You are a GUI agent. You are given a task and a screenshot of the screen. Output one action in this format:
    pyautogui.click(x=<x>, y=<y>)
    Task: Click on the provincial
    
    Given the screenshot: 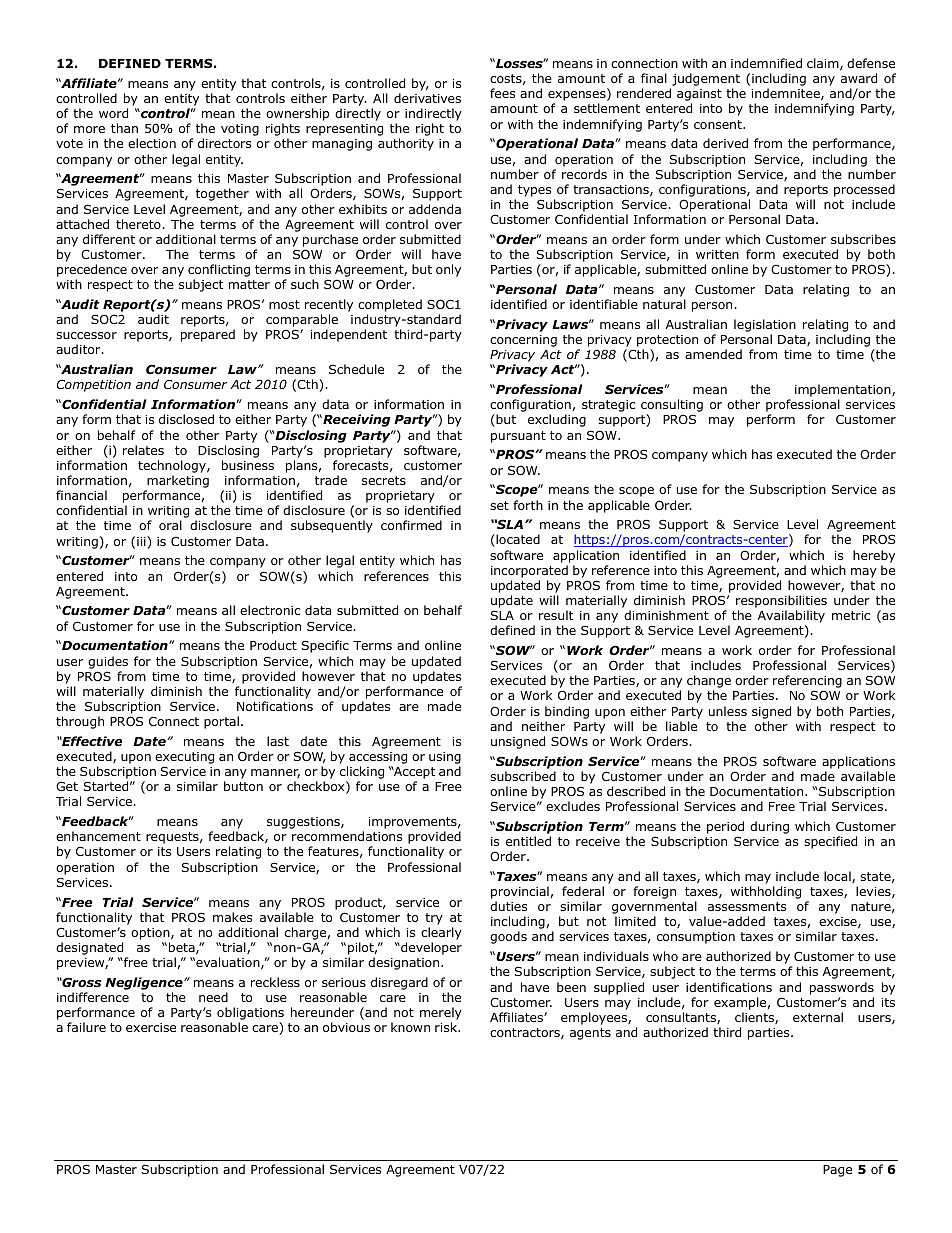 What is the action you would take?
    pyautogui.click(x=520, y=894)
